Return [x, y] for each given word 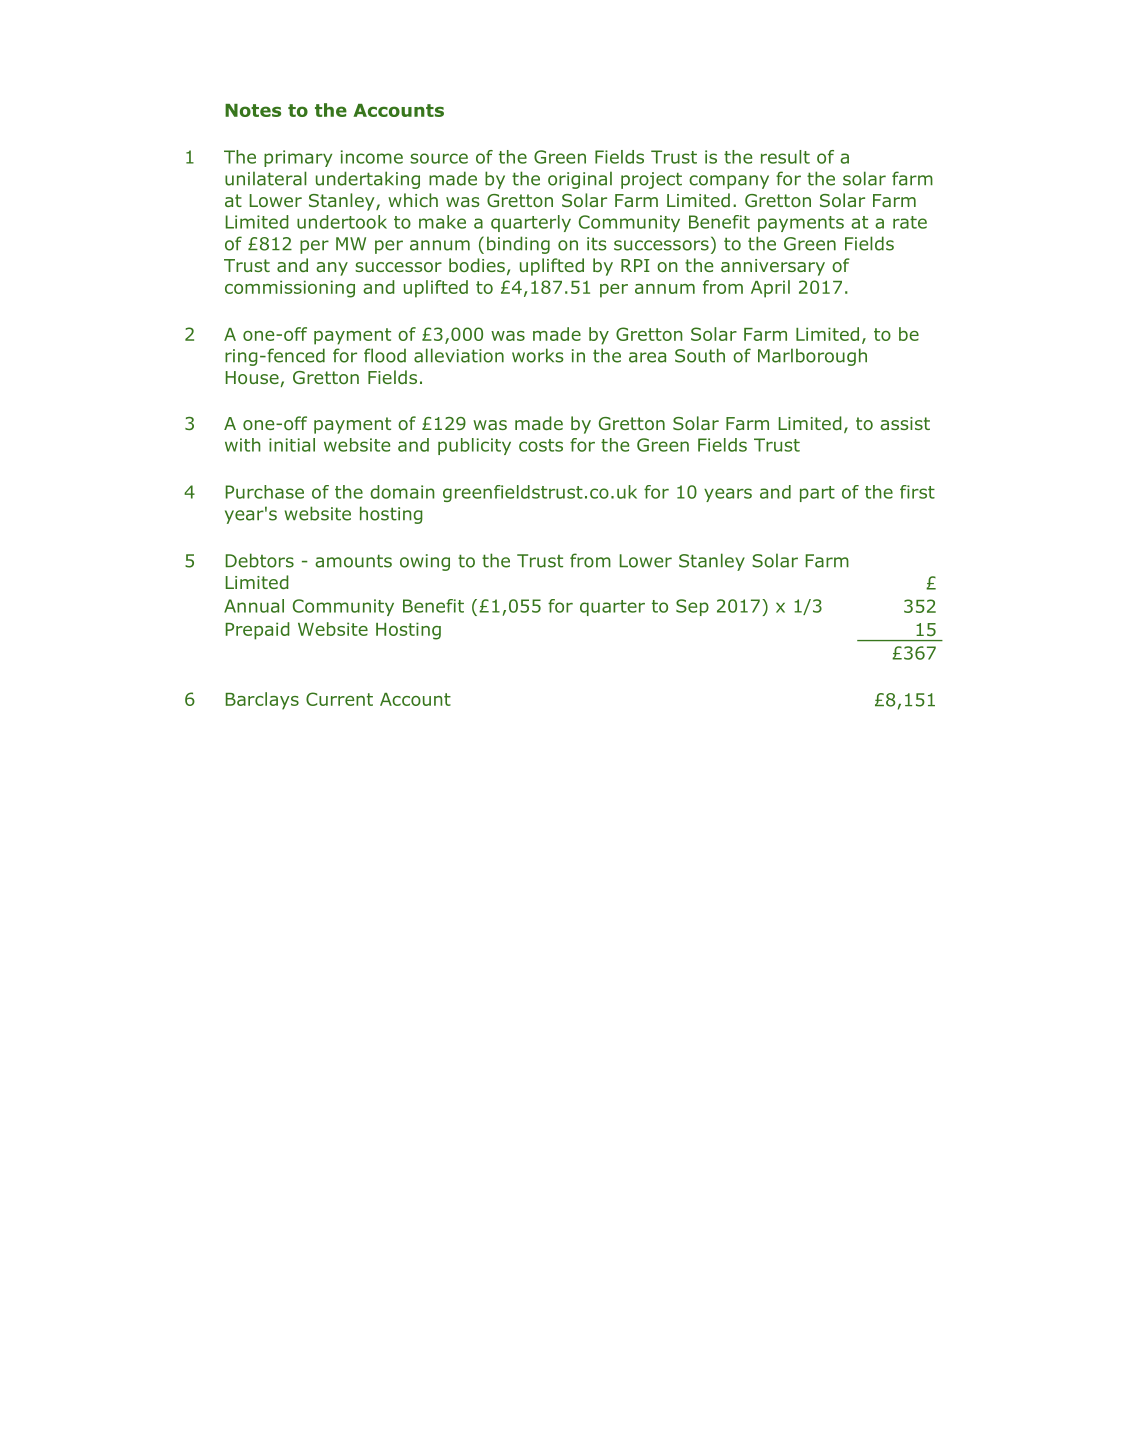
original [580, 180]
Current [339, 699]
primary [298, 158]
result [785, 157]
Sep [692, 607]
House [253, 379]
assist [905, 423]
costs [541, 445]
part [817, 494]
